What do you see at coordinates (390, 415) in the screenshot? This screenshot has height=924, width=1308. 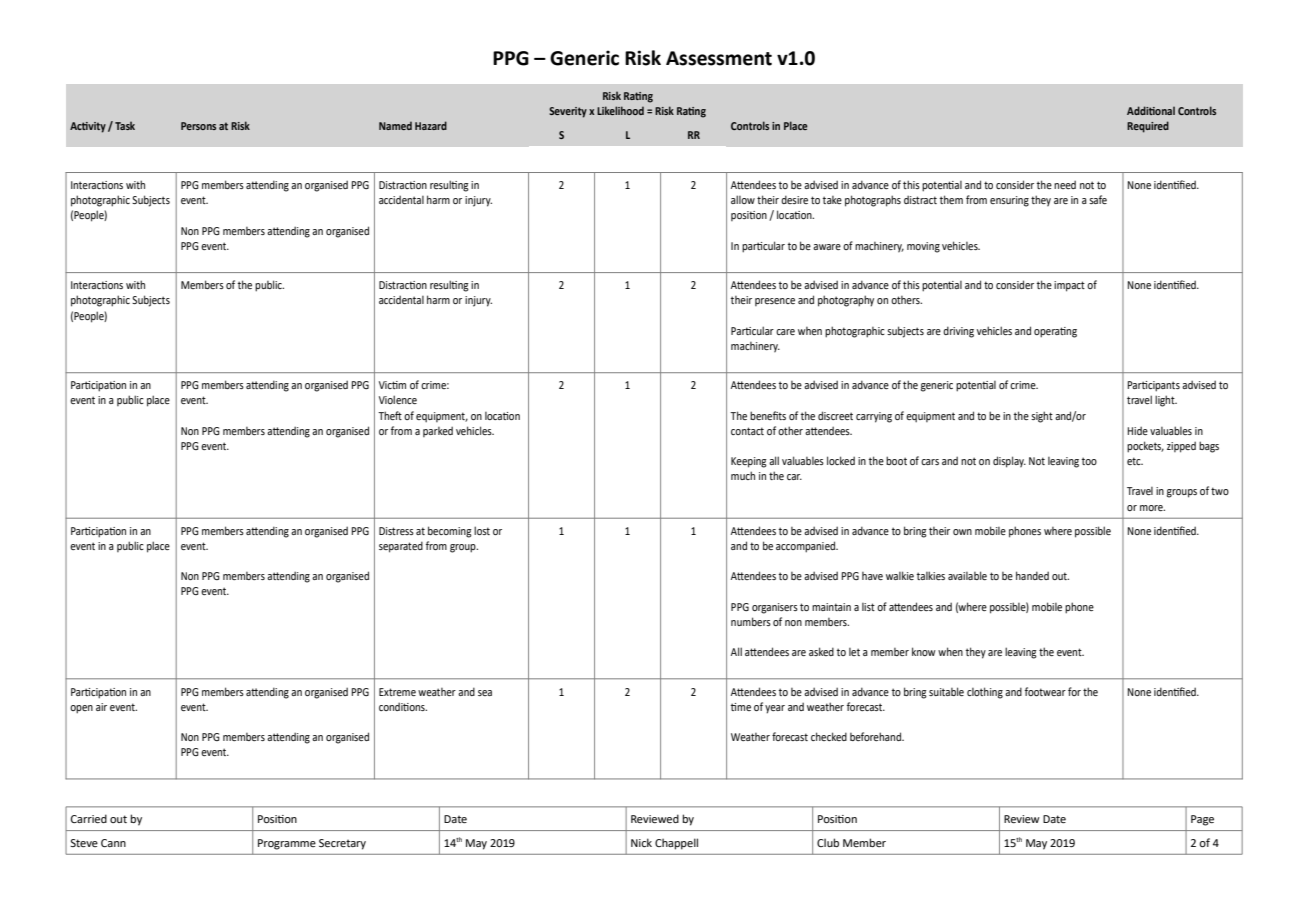 I see `Theft` at bounding box center [390, 415].
